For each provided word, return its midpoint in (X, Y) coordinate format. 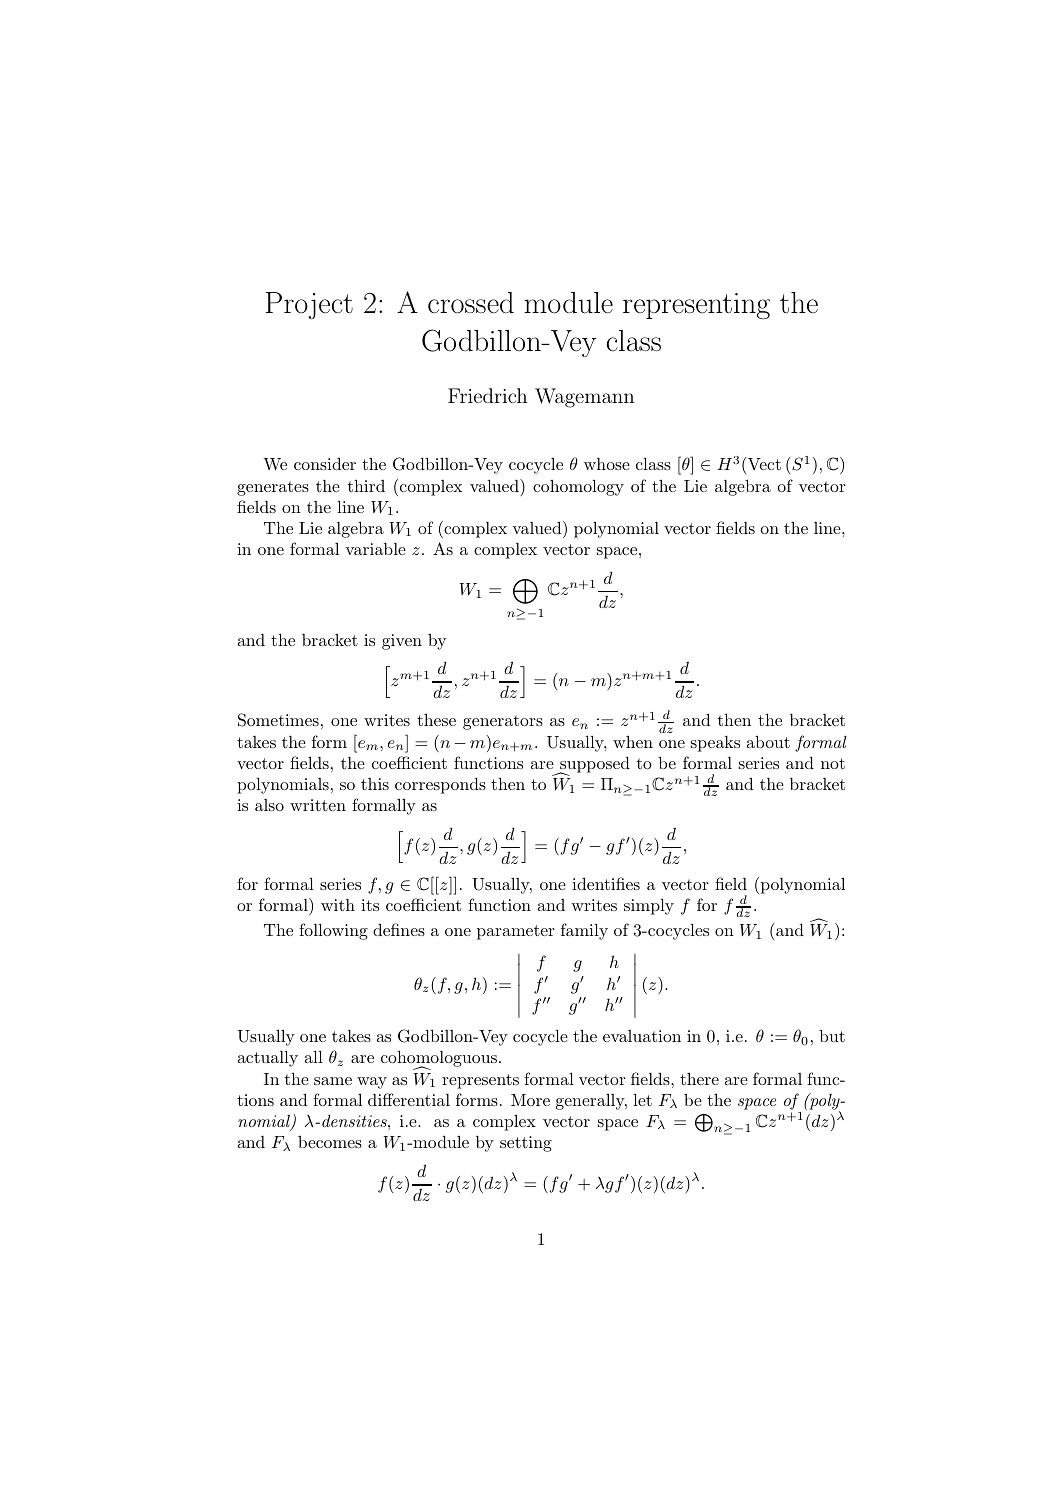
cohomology (578, 487)
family (584, 931)
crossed (471, 303)
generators (503, 722)
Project (309, 305)
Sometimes (278, 720)
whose (607, 464)
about (768, 741)
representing (696, 306)
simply (649, 906)
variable (375, 549)
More (530, 1100)
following (333, 931)
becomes (330, 1142)
